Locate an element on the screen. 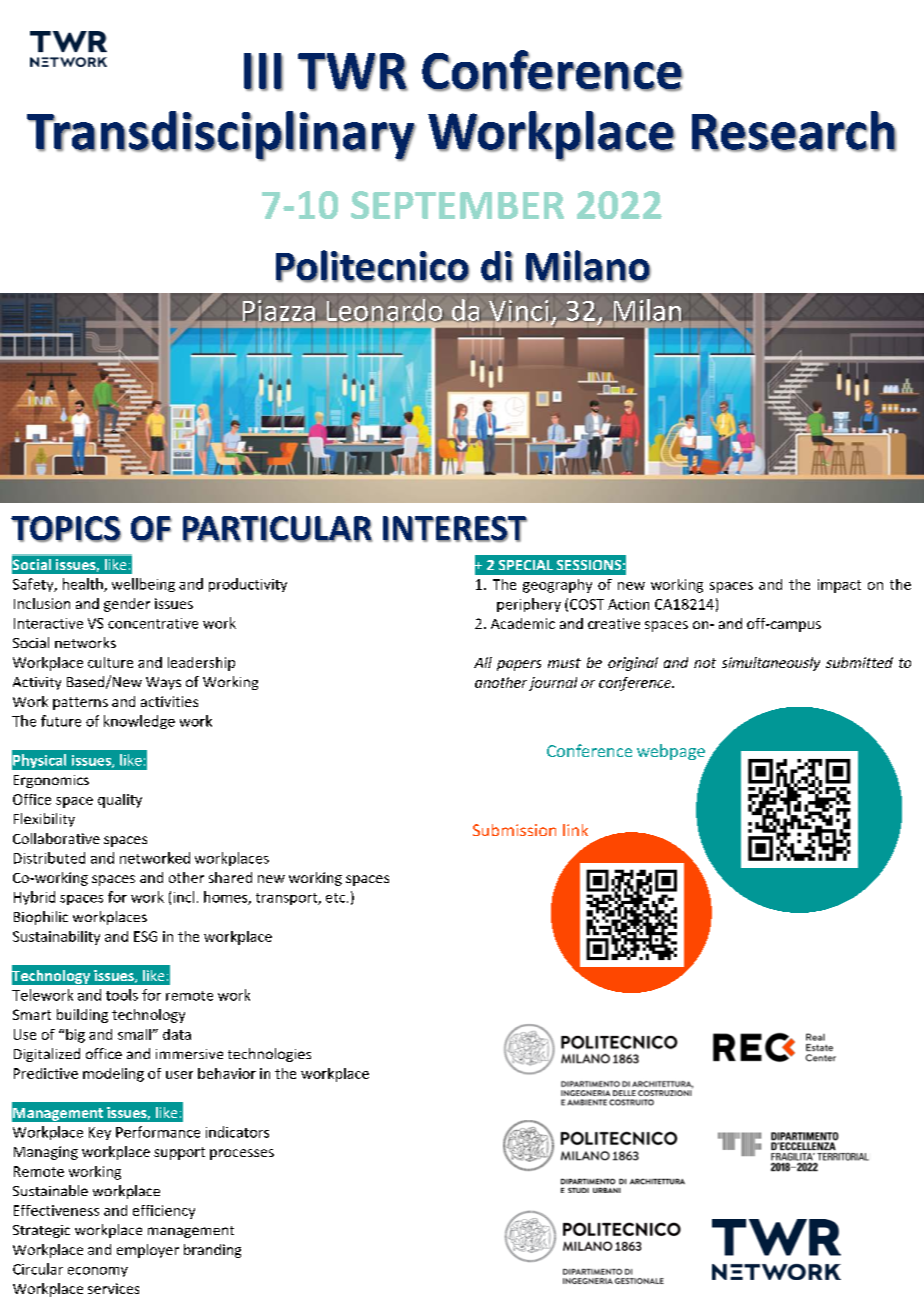 The image size is (924, 1308). culture is located at coordinates (110, 662).
